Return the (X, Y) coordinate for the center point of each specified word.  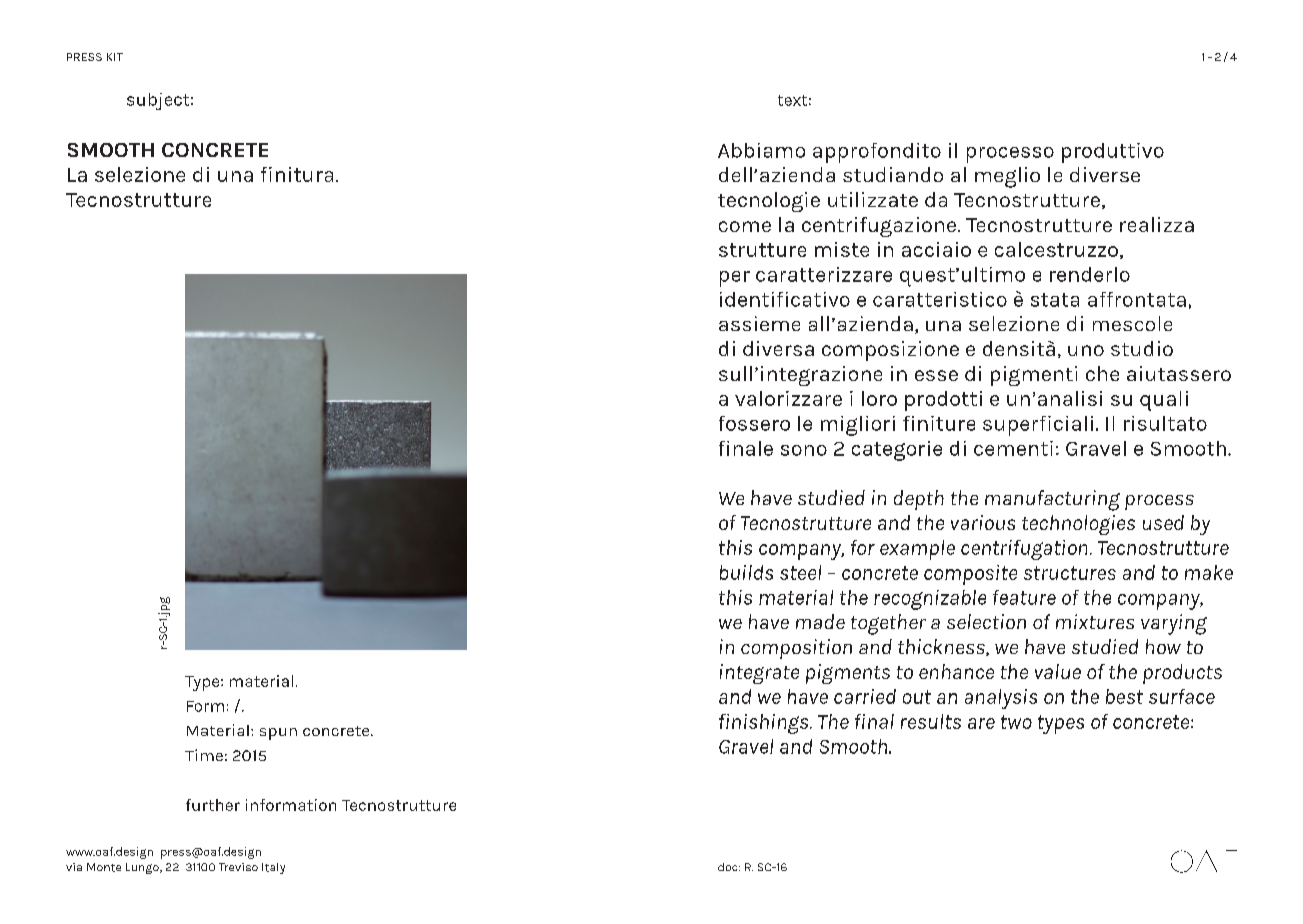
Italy (273, 868)
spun (278, 734)
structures (1070, 573)
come (745, 226)
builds (746, 572)
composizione (890, 351)
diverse (1105, 174)
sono (804, 450)
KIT (115, 57)
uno (1086, 350)
